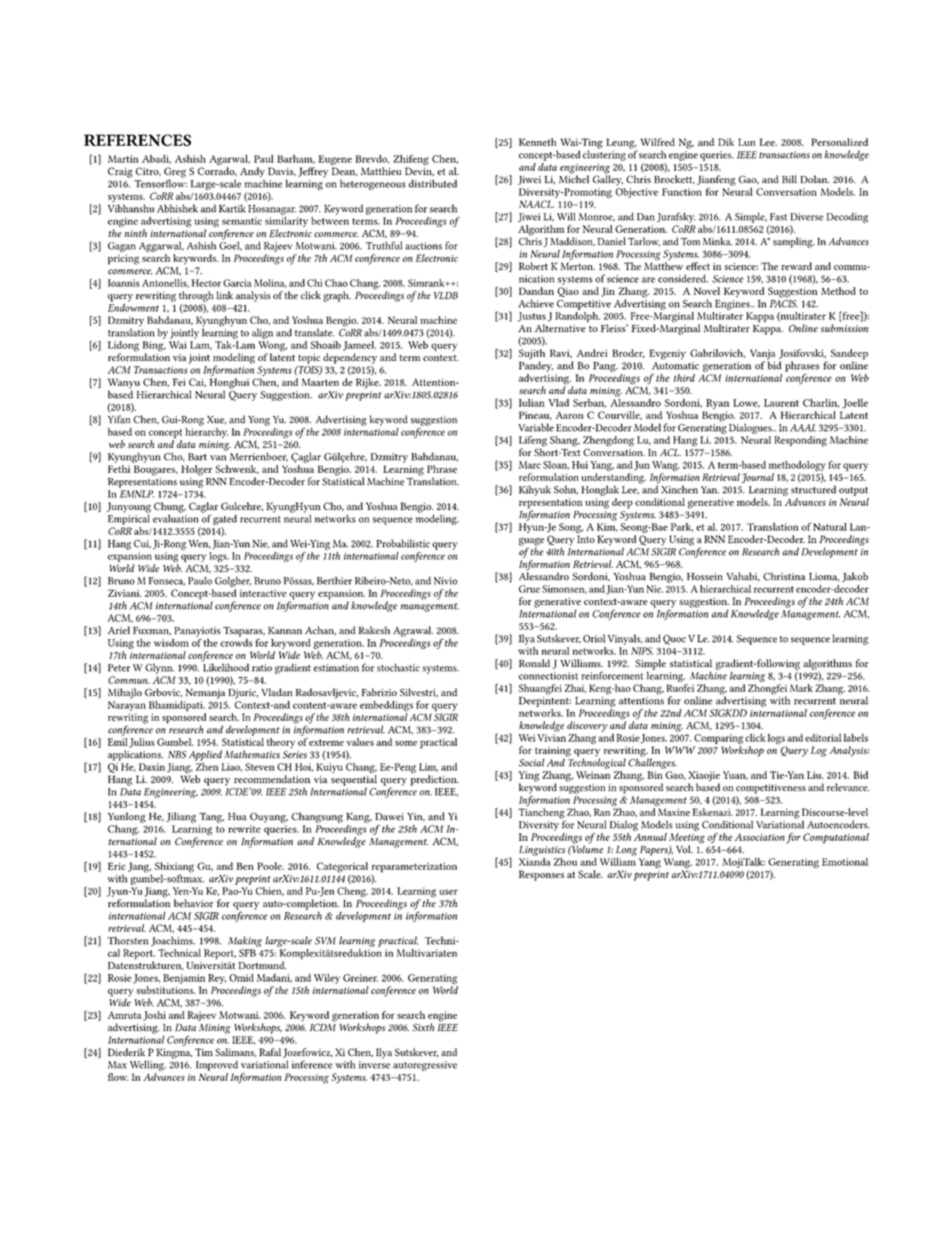 Image resolution: width=952 pixels, height=1233 pixels. Describe the element at coordinates (197, 457) in the page. I see `Bart` at that location.
